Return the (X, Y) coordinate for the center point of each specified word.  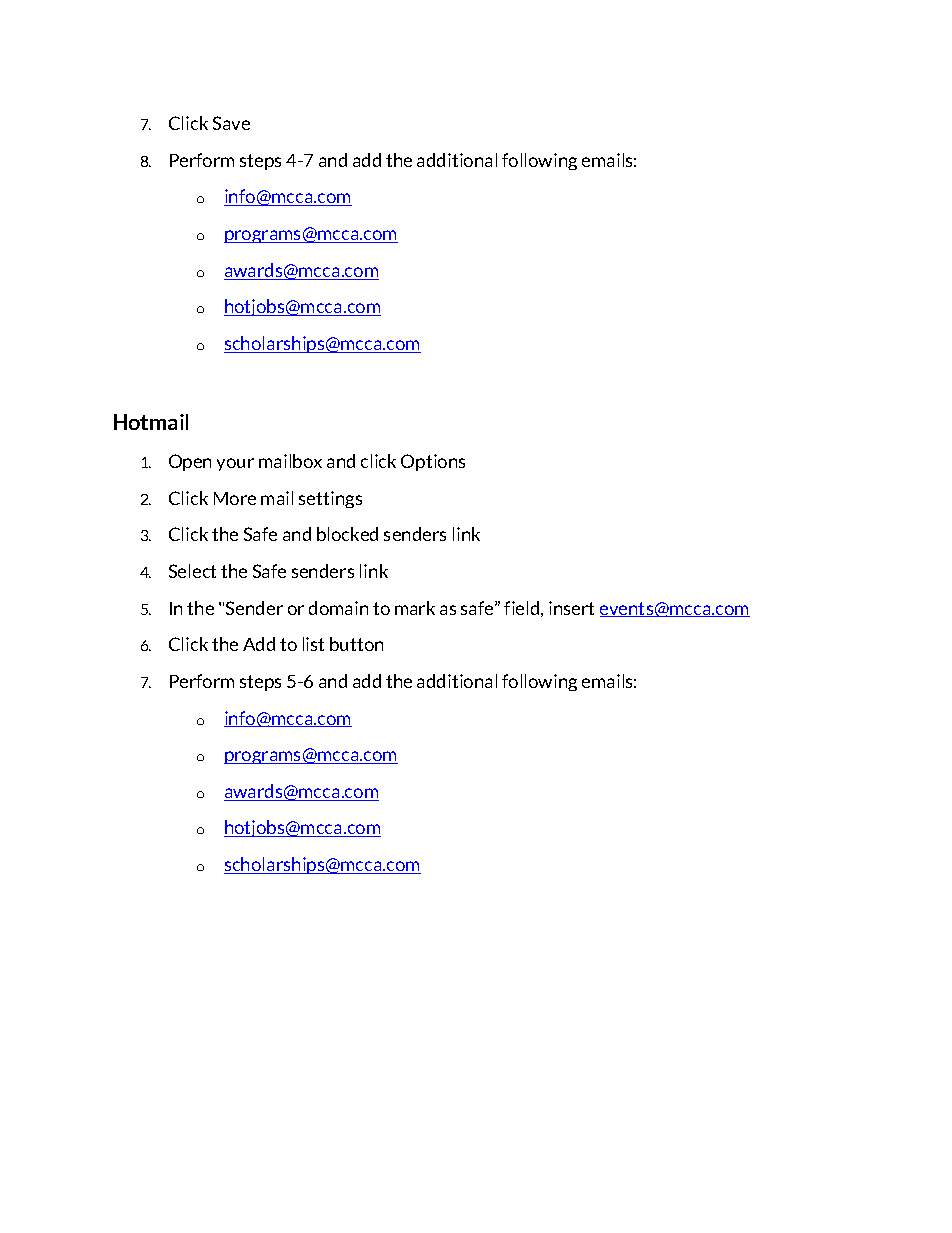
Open (190, 462)
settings (330, 499)
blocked (347, 534)
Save (231, 123)
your (235, 464)
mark (415, 608)
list (313, 644)
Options (433, 462)
